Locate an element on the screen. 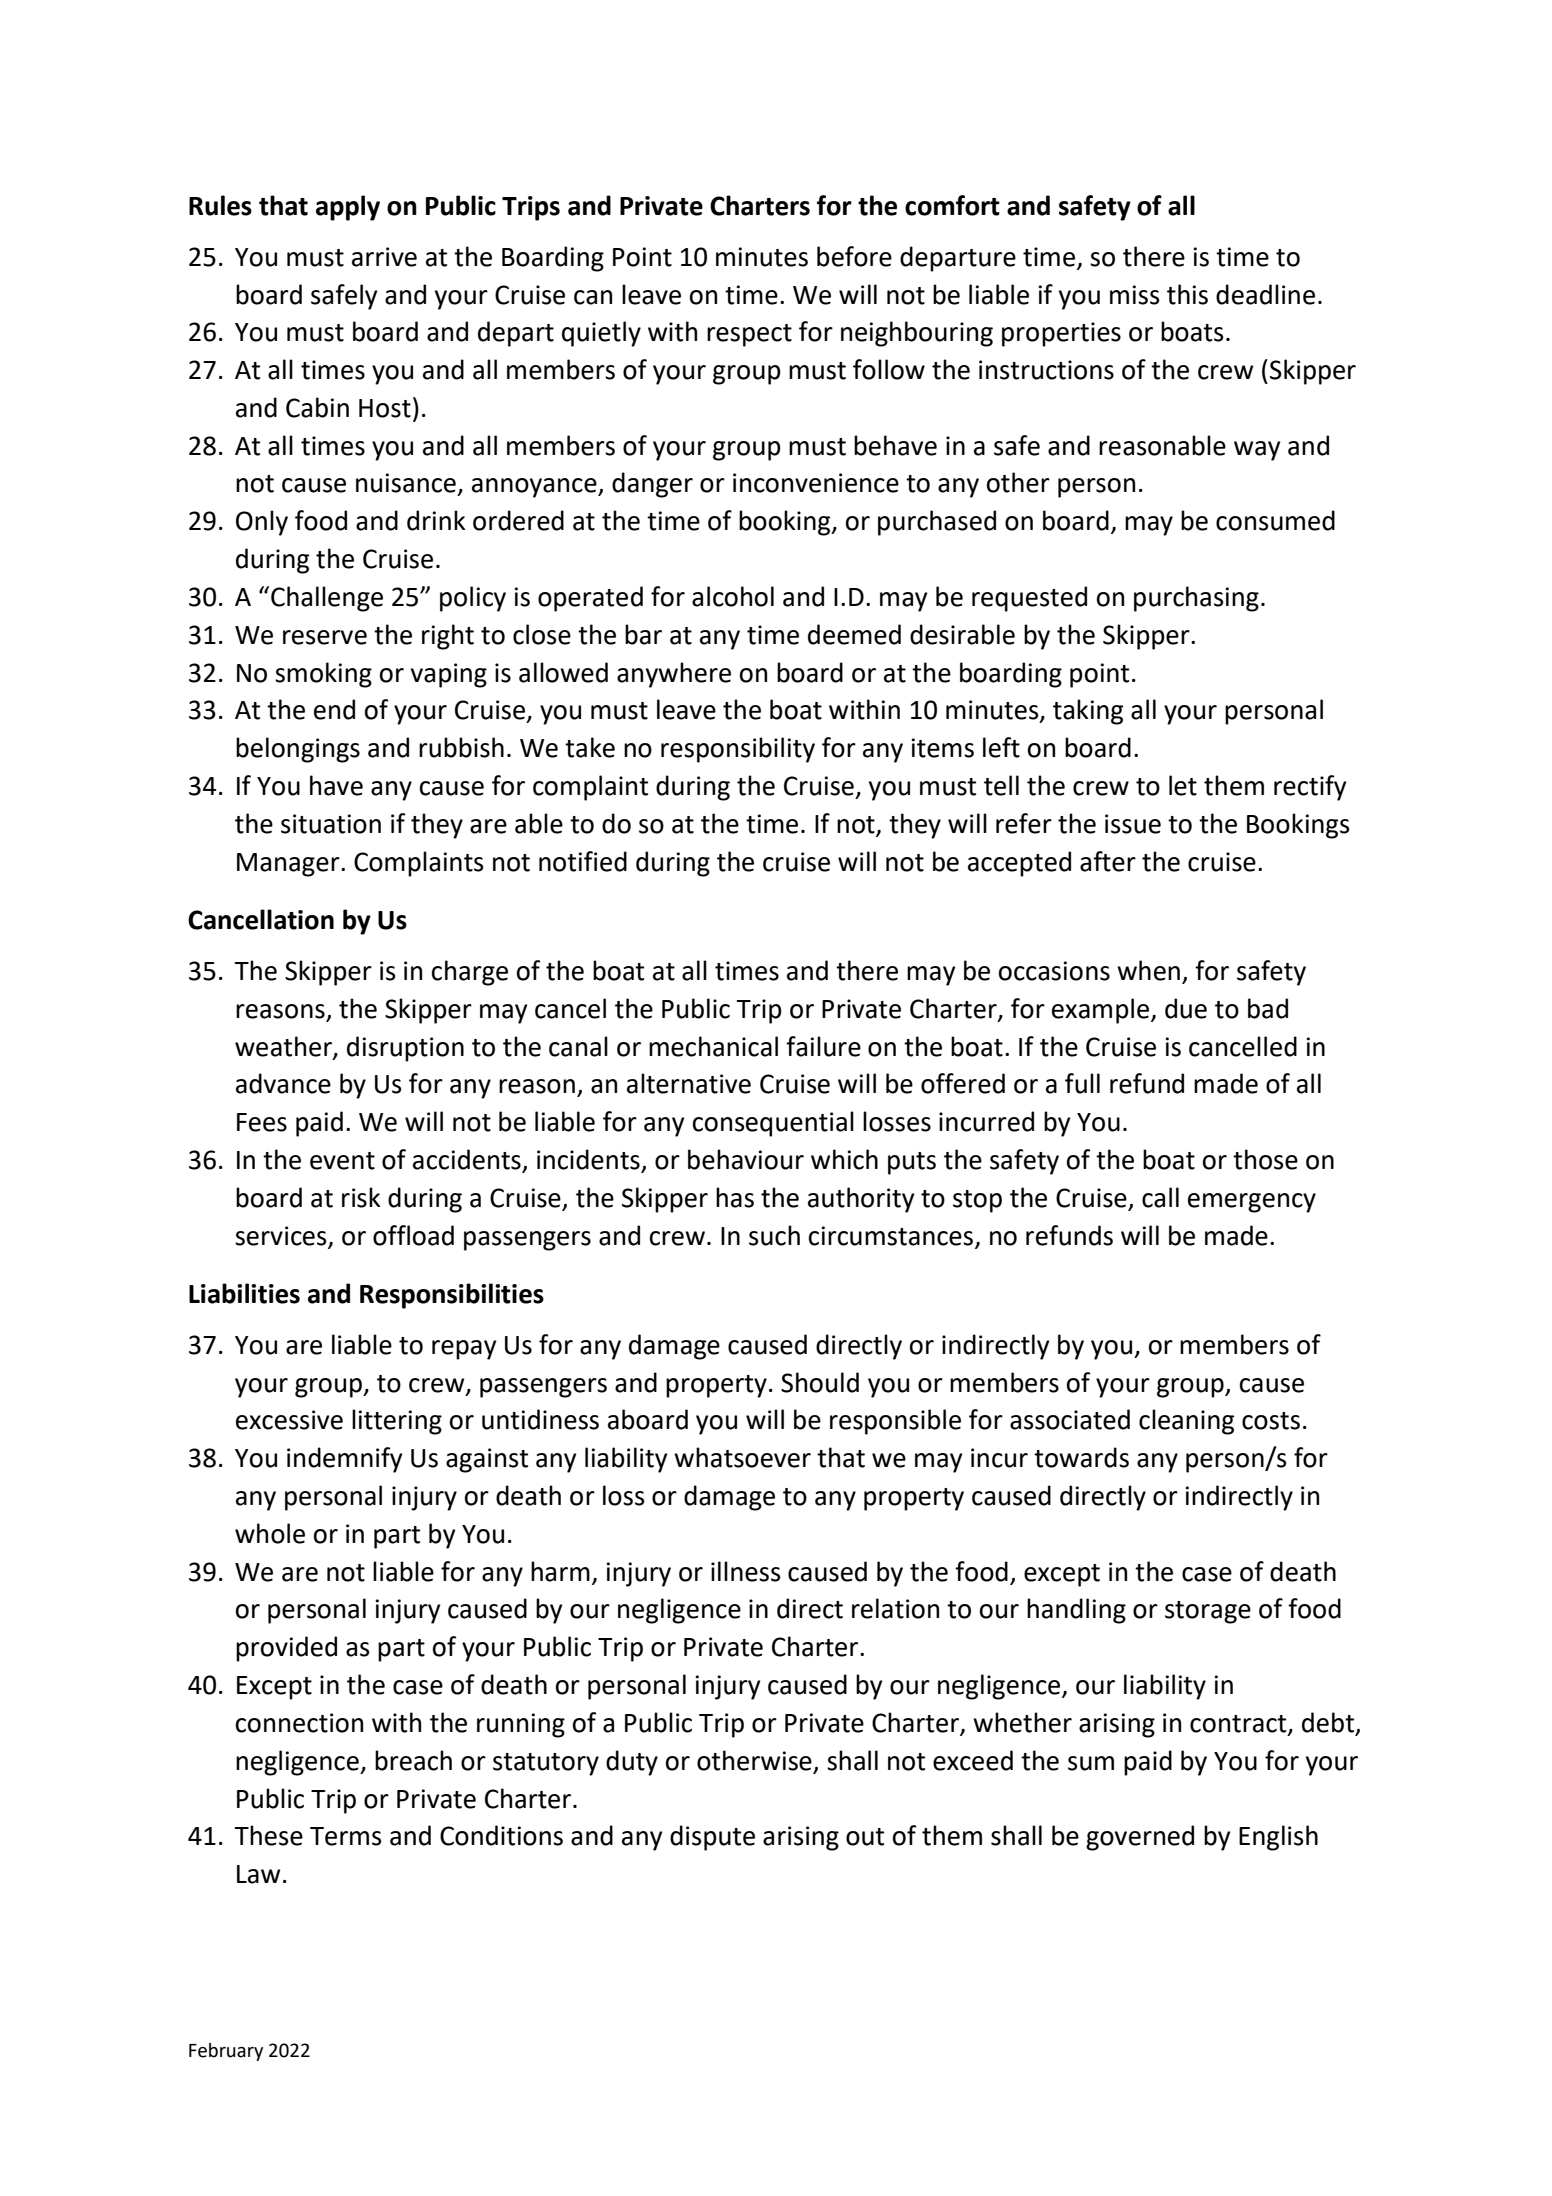  before is located at coordinates (854, 256).
